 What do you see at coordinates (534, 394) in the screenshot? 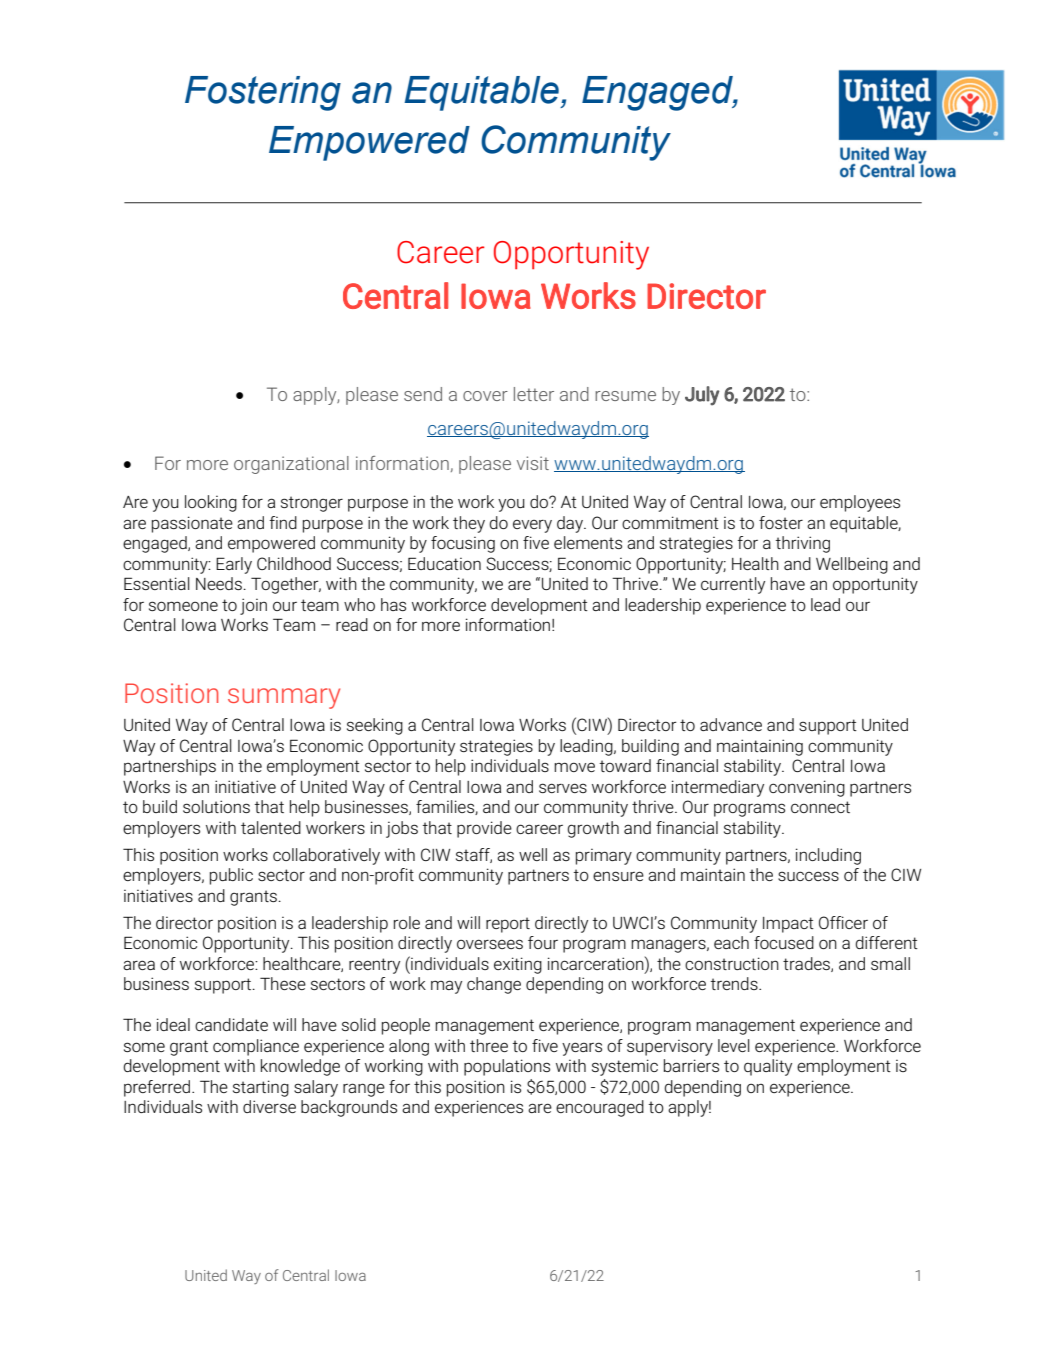
I see `letter` at bounding box center [534, 394].
